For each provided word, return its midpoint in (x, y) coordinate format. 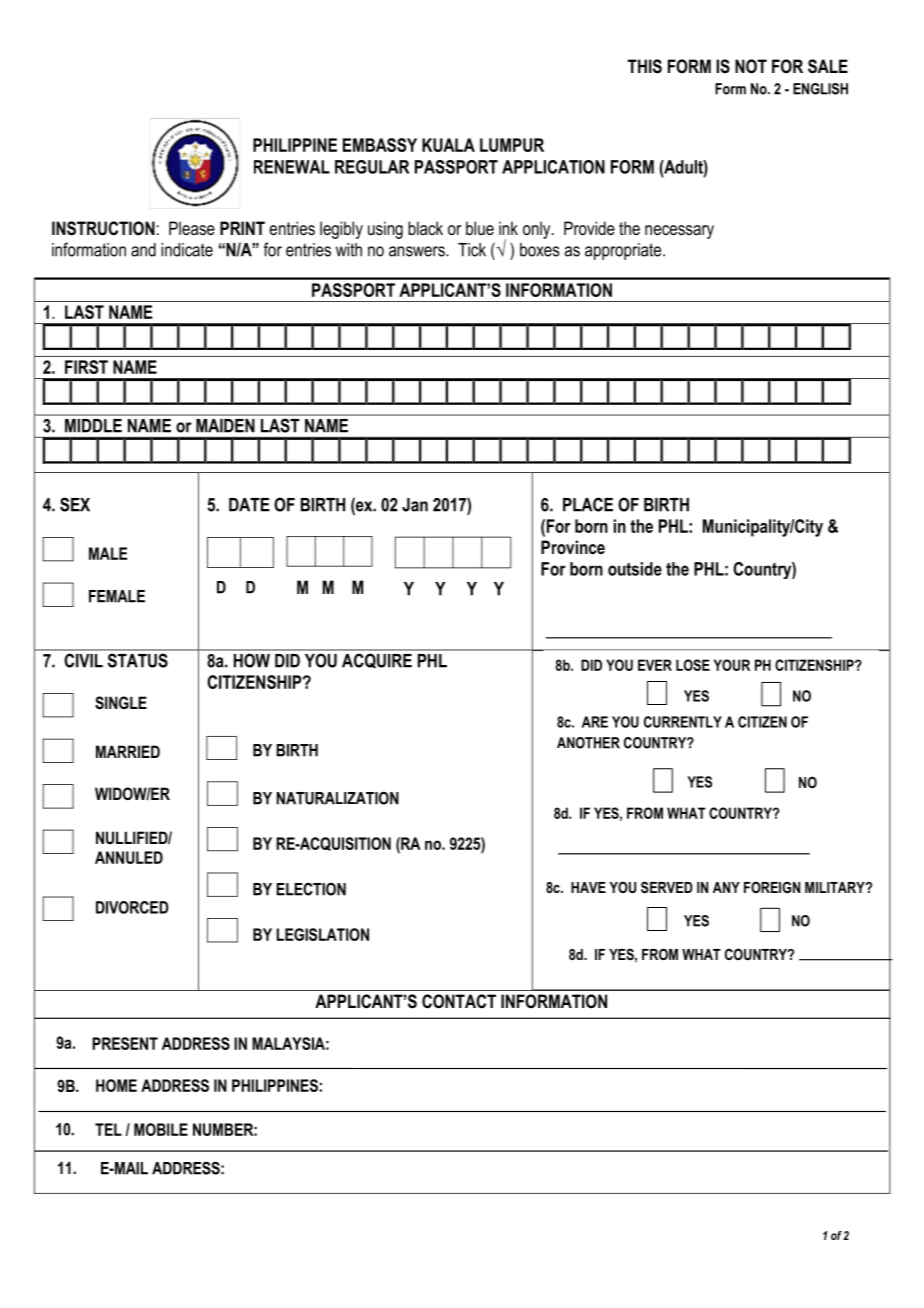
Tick (472, 250)
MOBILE (161, 1129)
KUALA (448, 145)
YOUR (732, 665)
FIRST (86, 367)
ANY (726, 887)
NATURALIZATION (337, 798)
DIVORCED (132, 907)
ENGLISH (820, 89)
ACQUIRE (377, 661)
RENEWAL (292, 167)
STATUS (138, 661)
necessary (679, 232)
